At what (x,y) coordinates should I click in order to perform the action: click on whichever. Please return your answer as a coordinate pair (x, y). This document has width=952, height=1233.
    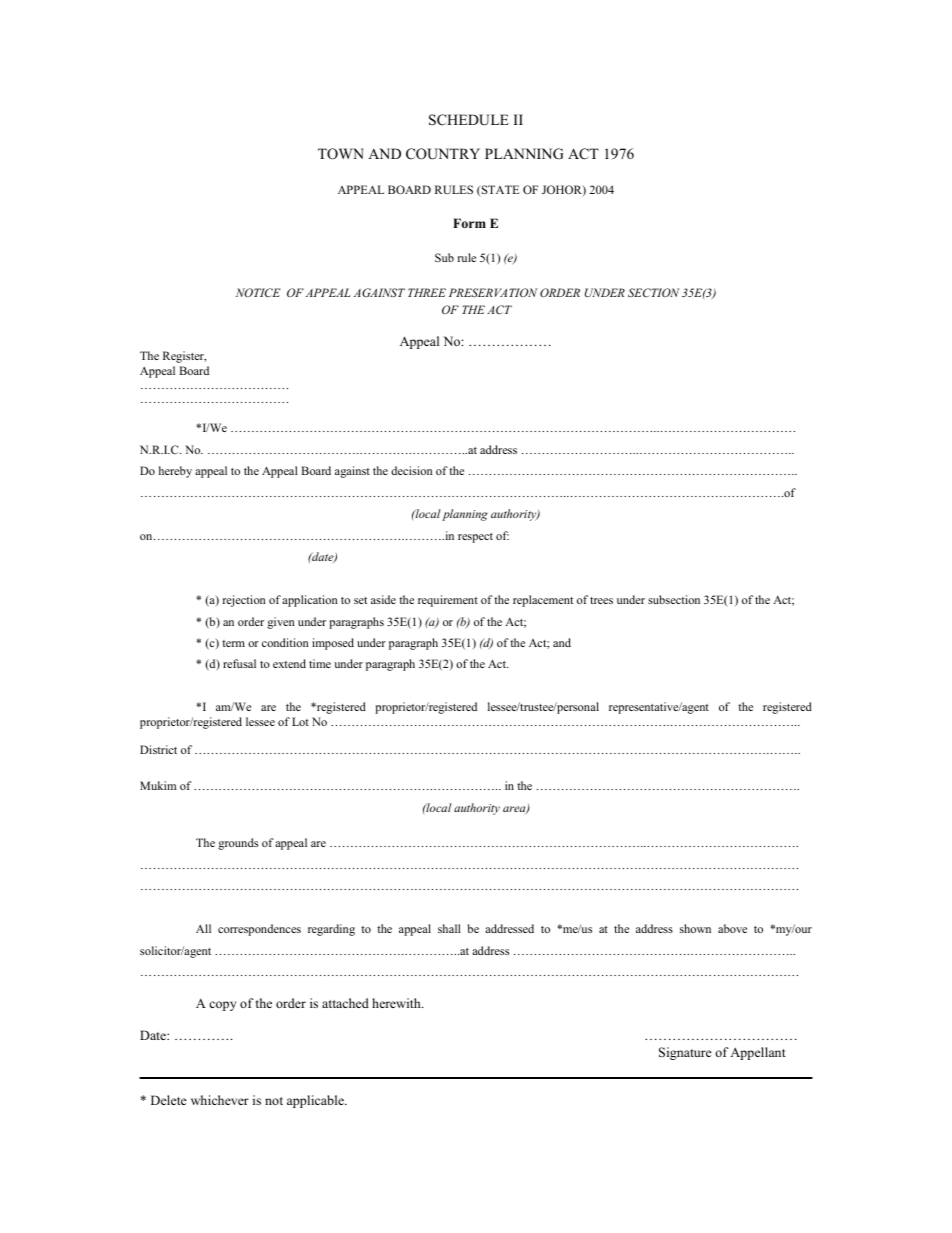
    Looking at the image, I should click on (220, 1100).
